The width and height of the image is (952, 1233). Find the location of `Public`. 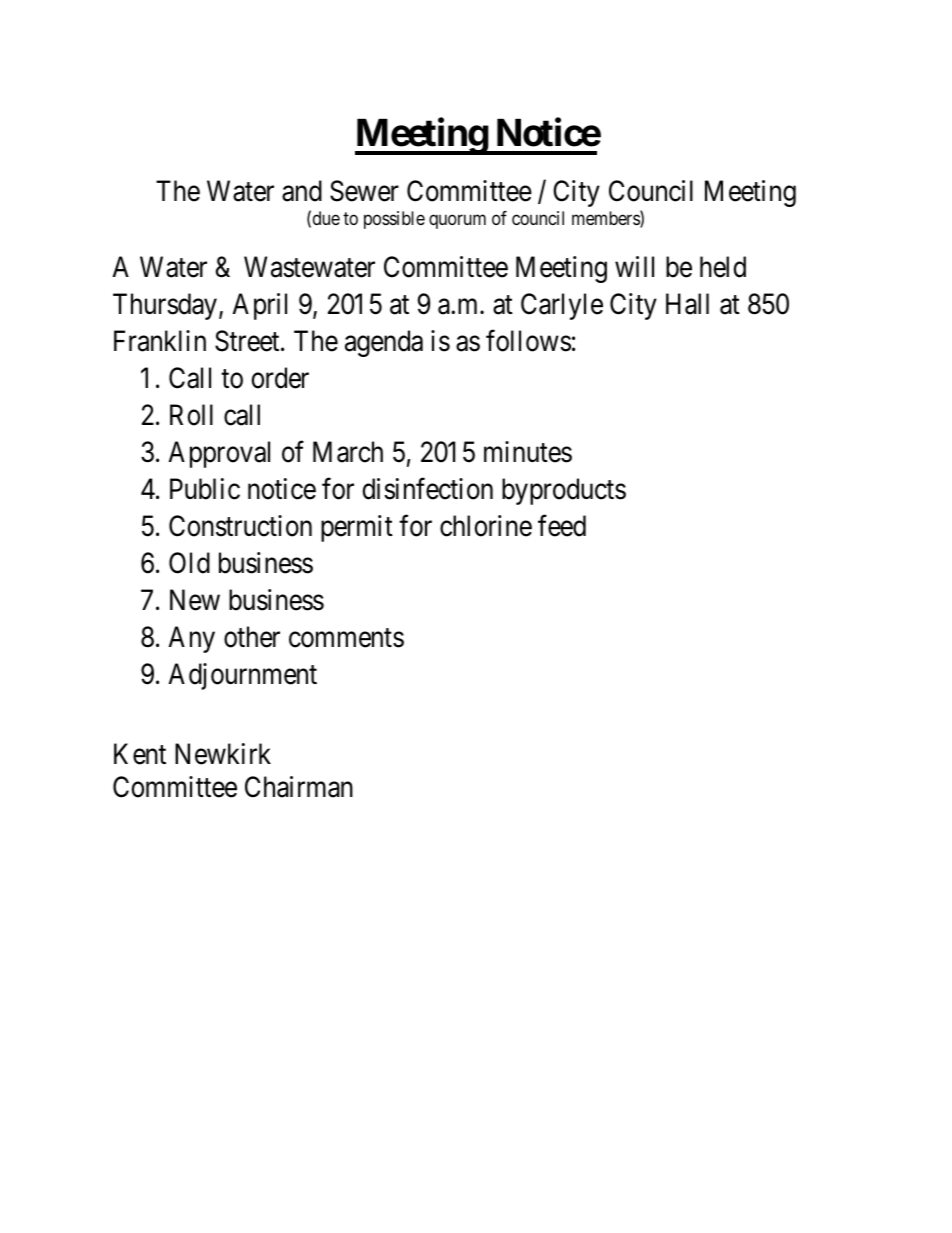

Public is located at coordinates (205, 489).
